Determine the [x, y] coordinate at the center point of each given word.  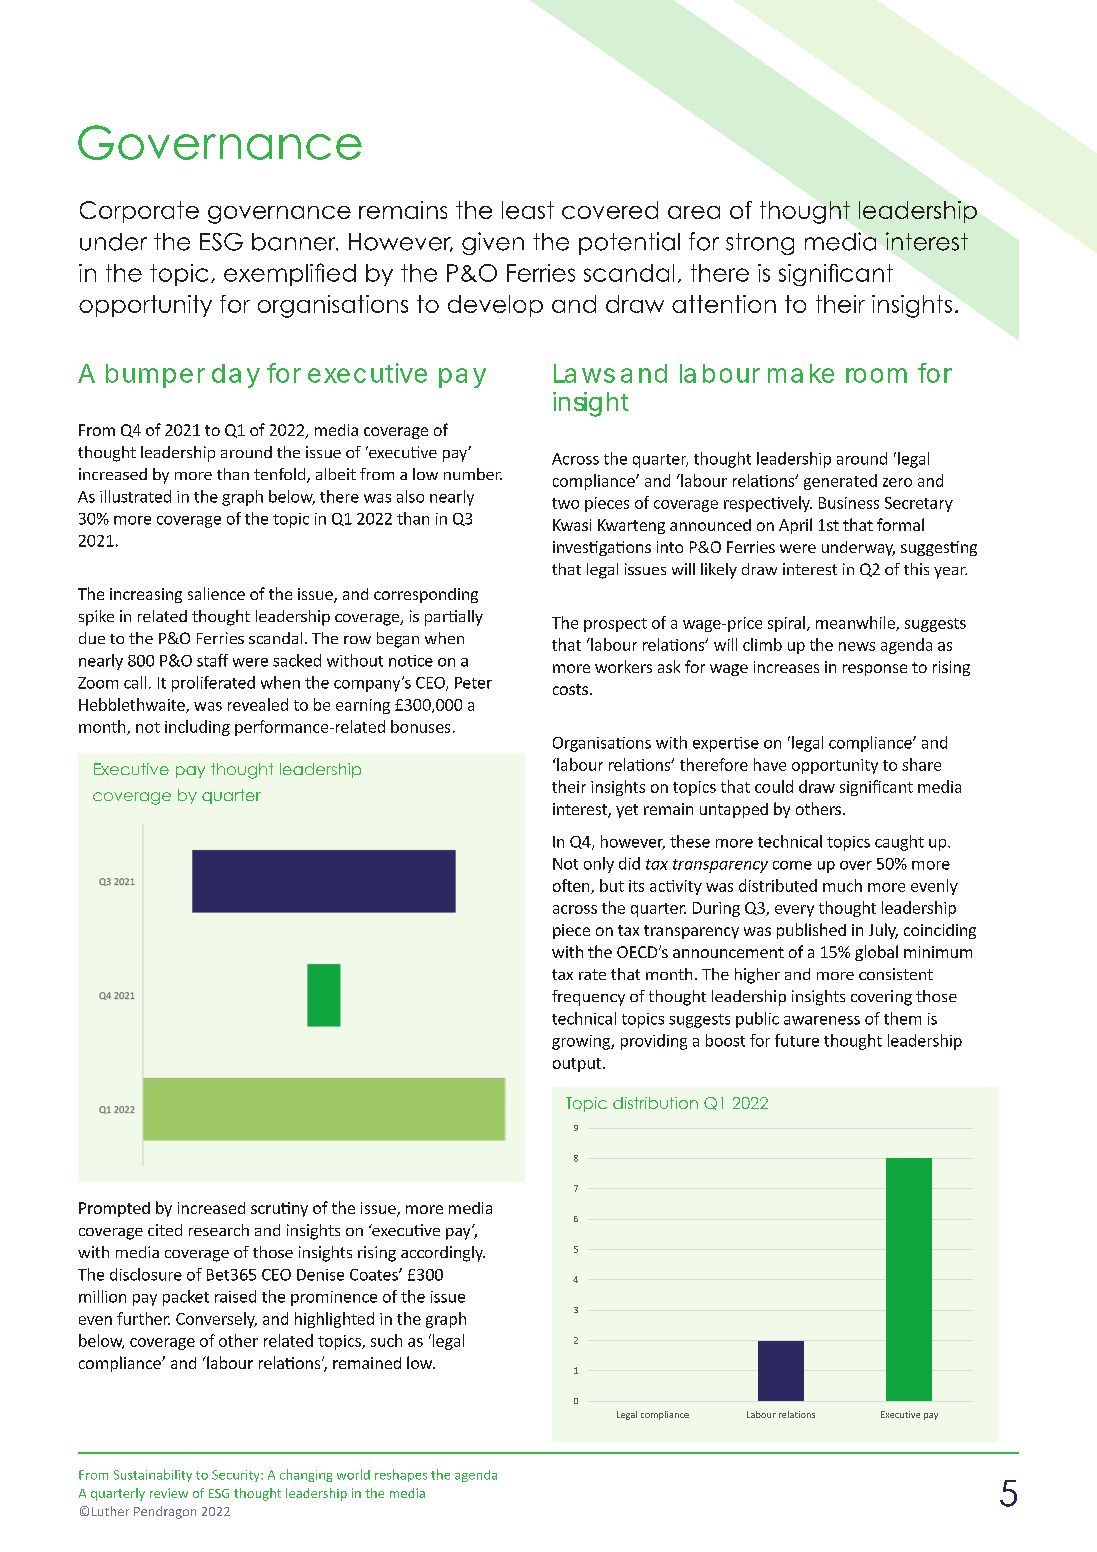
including [197, 728]
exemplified [290, 274]
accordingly [443, 1254]
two [565, 503]
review [169, 1493]
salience [216, 593]
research [219, 1230]
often [572, 886]
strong [760, 244]
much [842, 885]
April [795, 526]
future [797, 1040]
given [493, 243]
